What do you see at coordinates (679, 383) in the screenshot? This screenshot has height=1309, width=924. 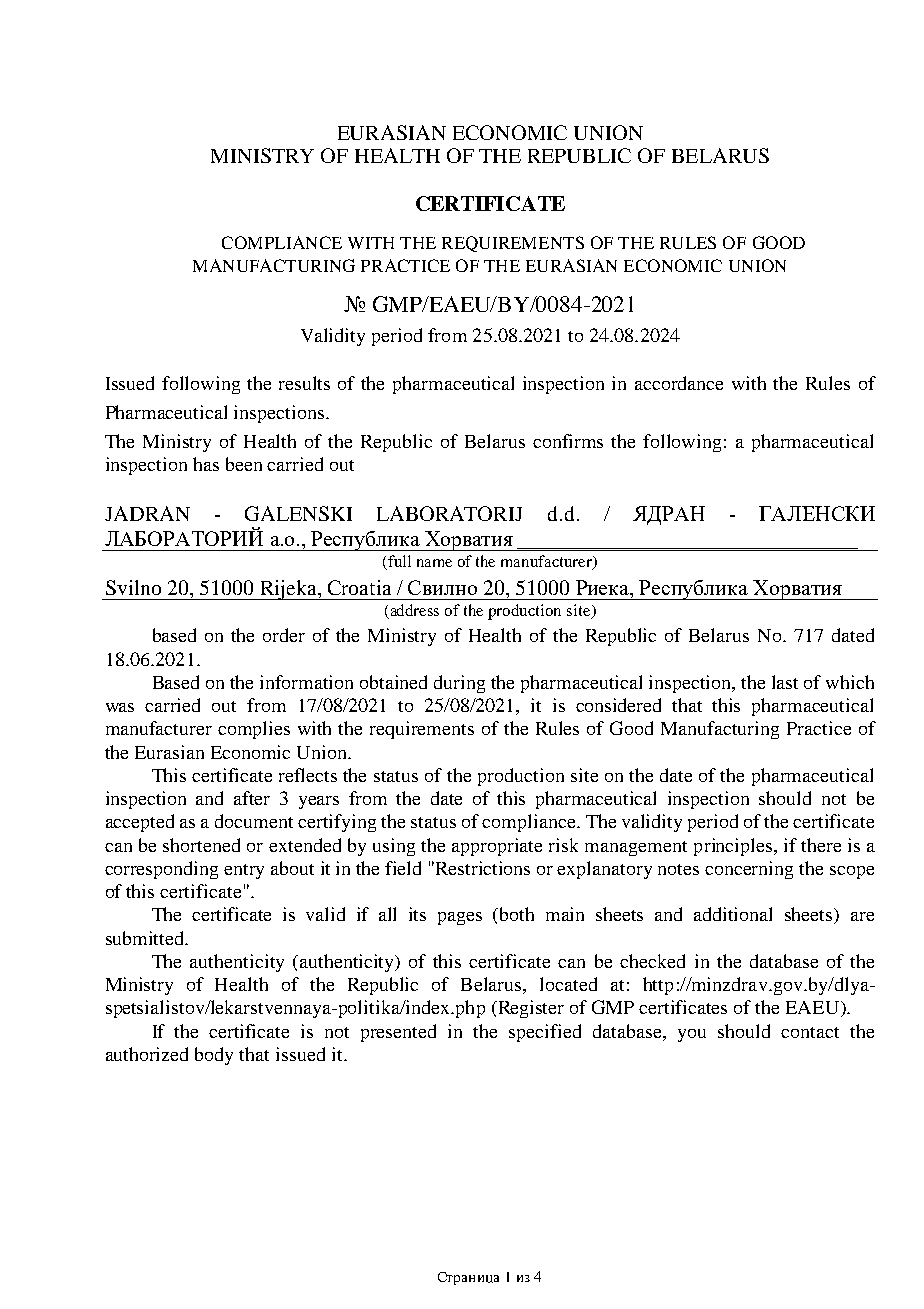 I see `accordance` at bounding box center [679, 383].
